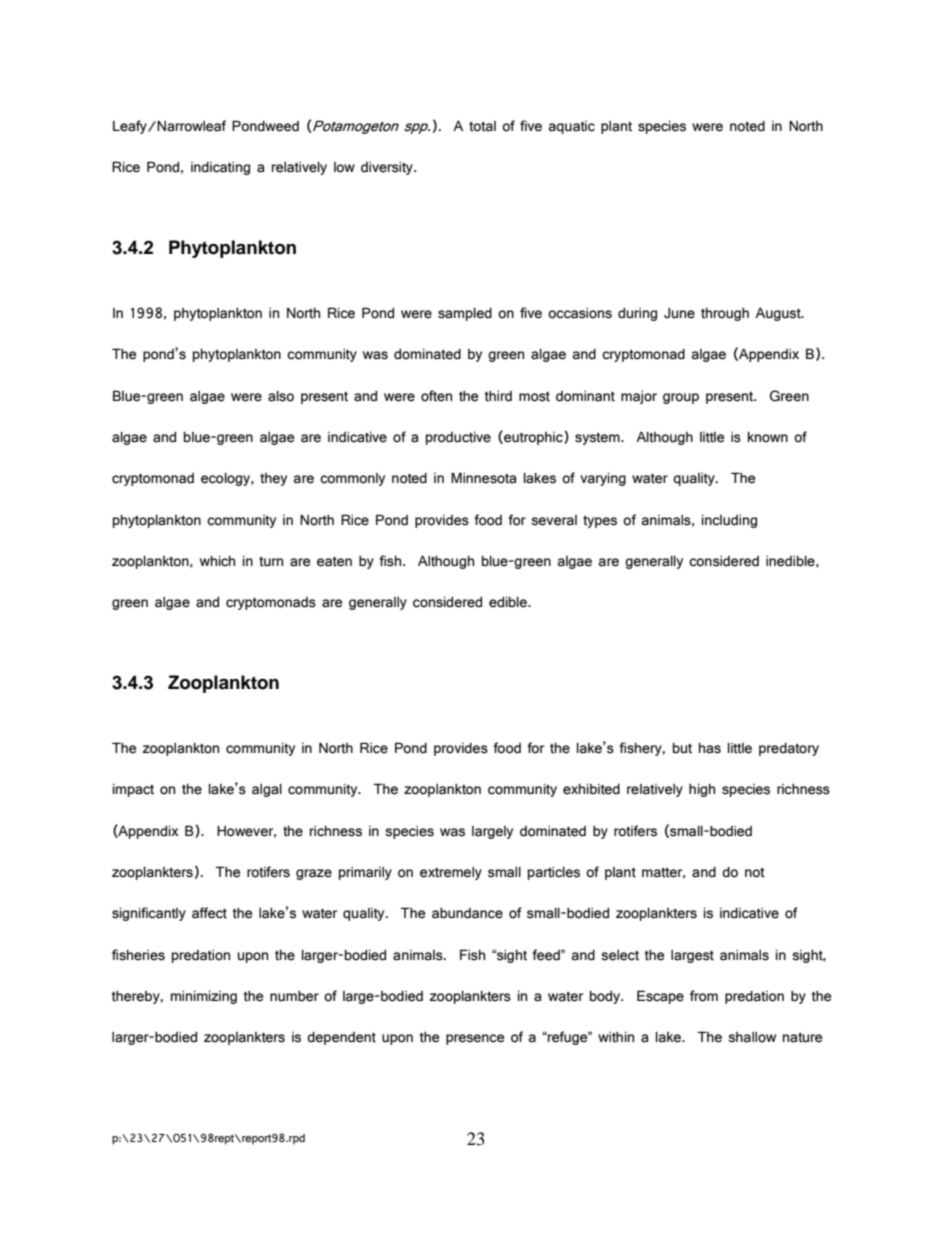  What do you see at coordinates (451, 873) in the screenshot?
I see `extremely` at bounding box center [451, 873].
